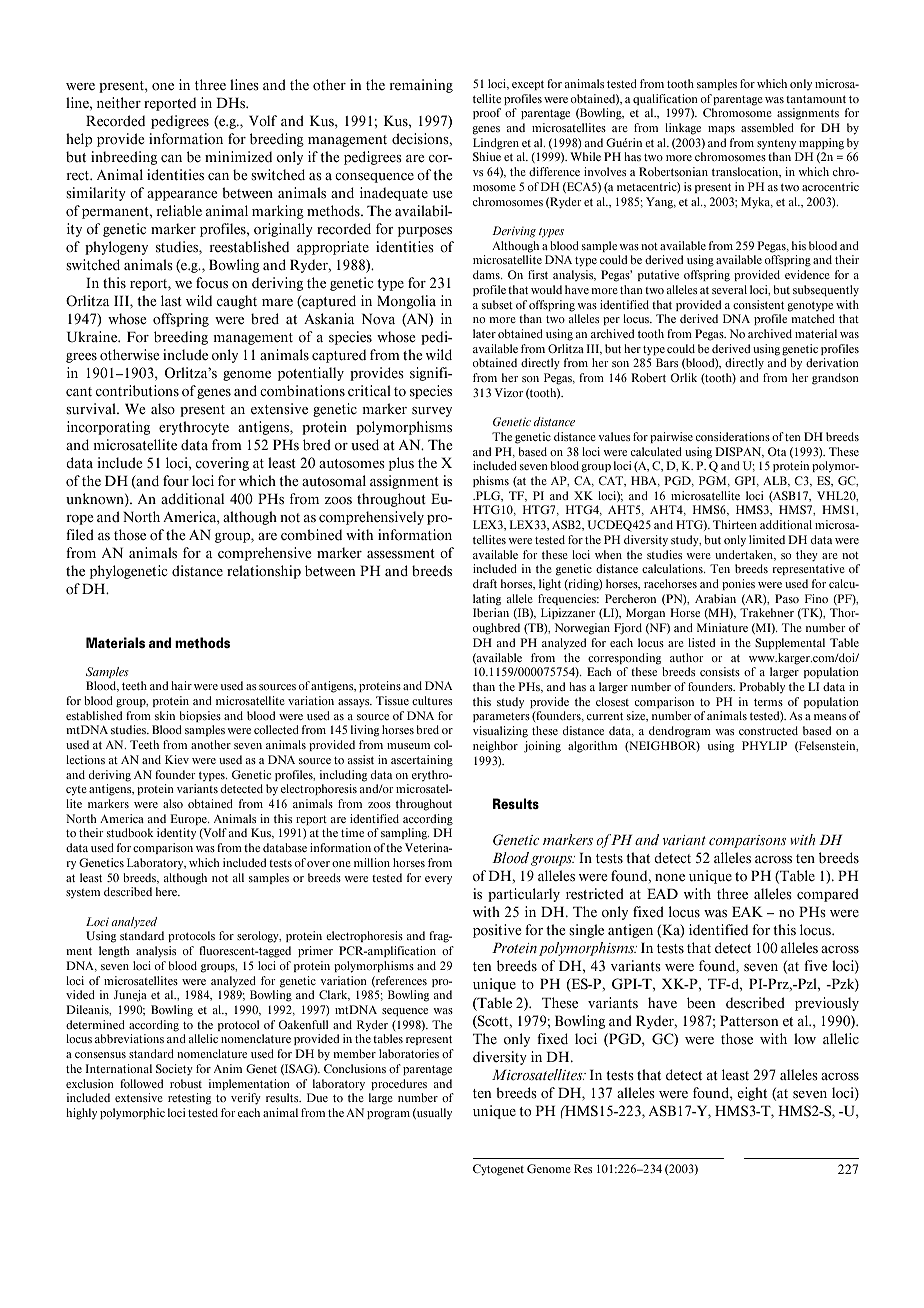 Image resolution: width=924 pixels, height=1308 pixels. I want to click on neither, so click(119, 103).
